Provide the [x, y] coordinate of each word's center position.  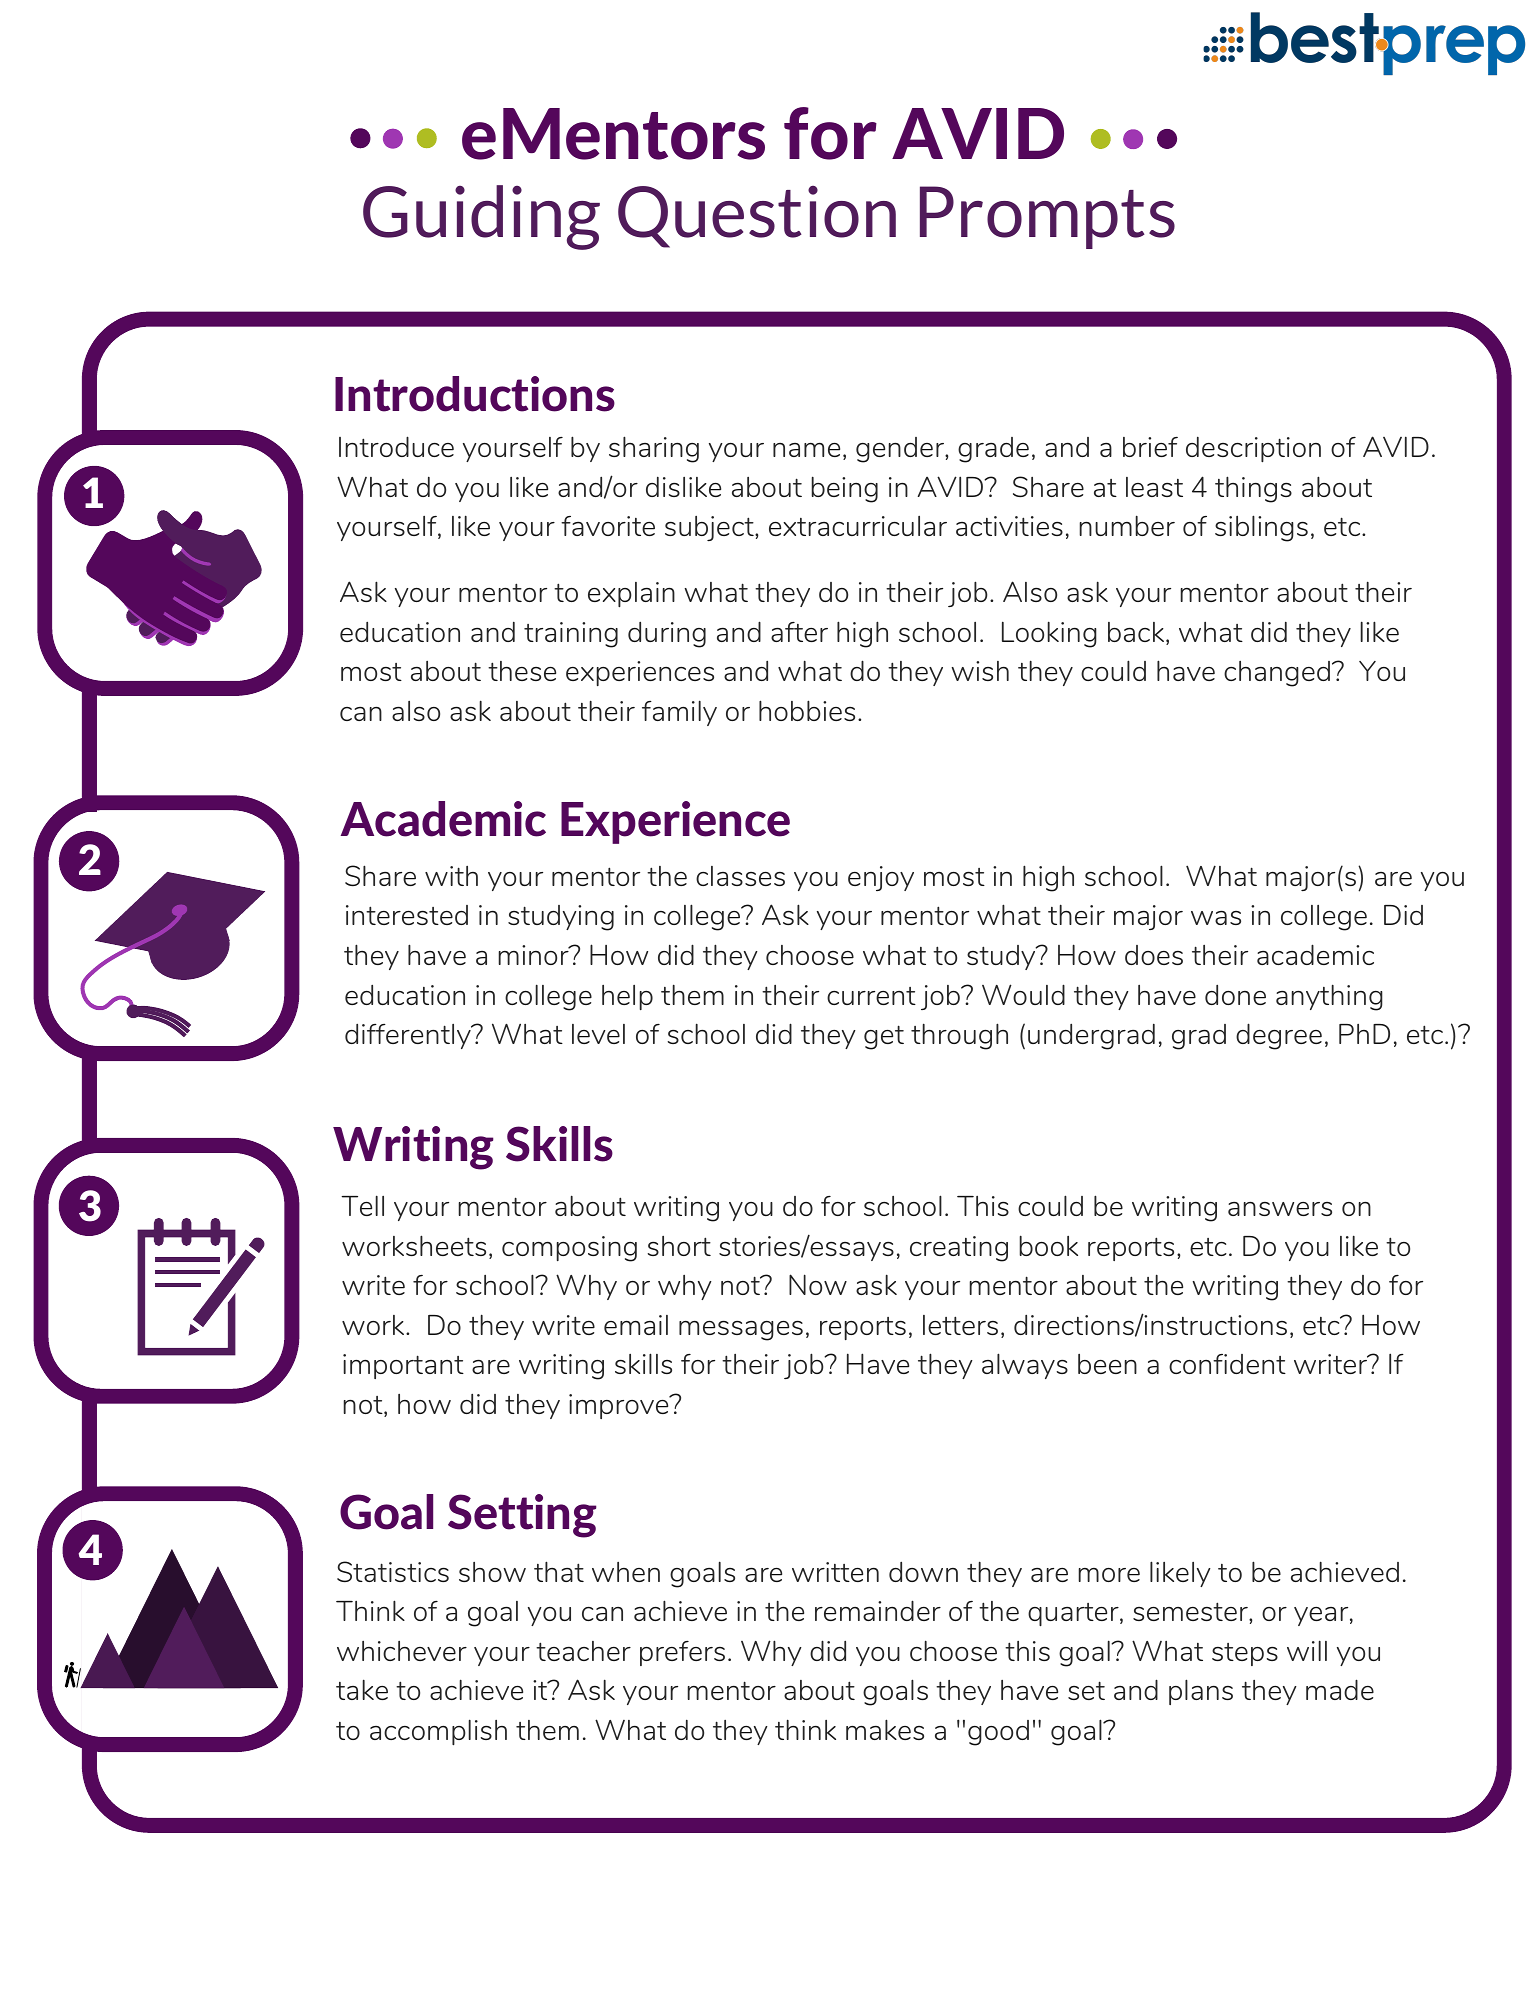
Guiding [481, 217]
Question [757, 217]
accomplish [438, 1732]
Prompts [1047, 217]
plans [1201, 1692]
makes [885, 1729]
